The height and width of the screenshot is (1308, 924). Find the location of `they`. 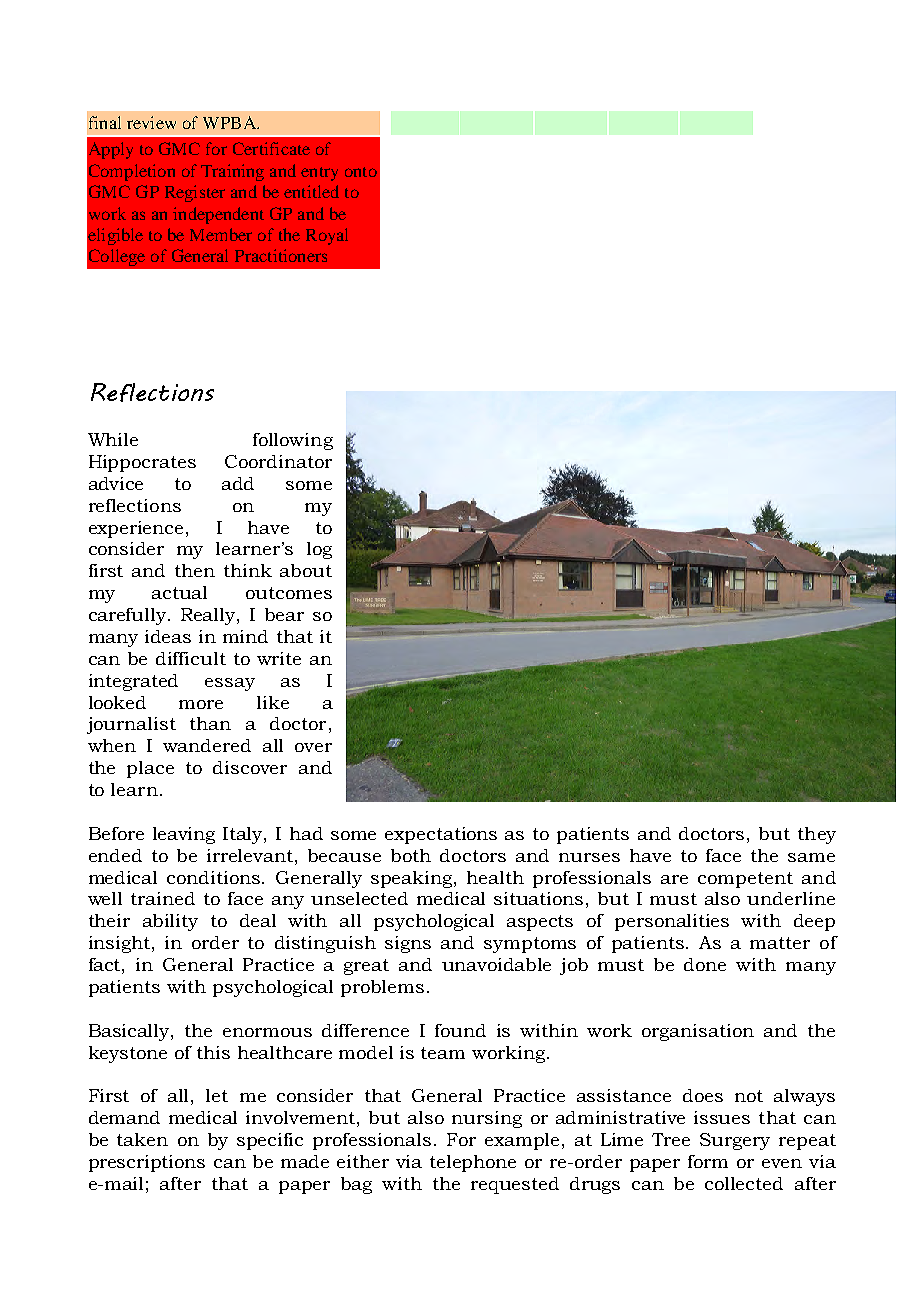

they is located at coordinates (817, 835).
